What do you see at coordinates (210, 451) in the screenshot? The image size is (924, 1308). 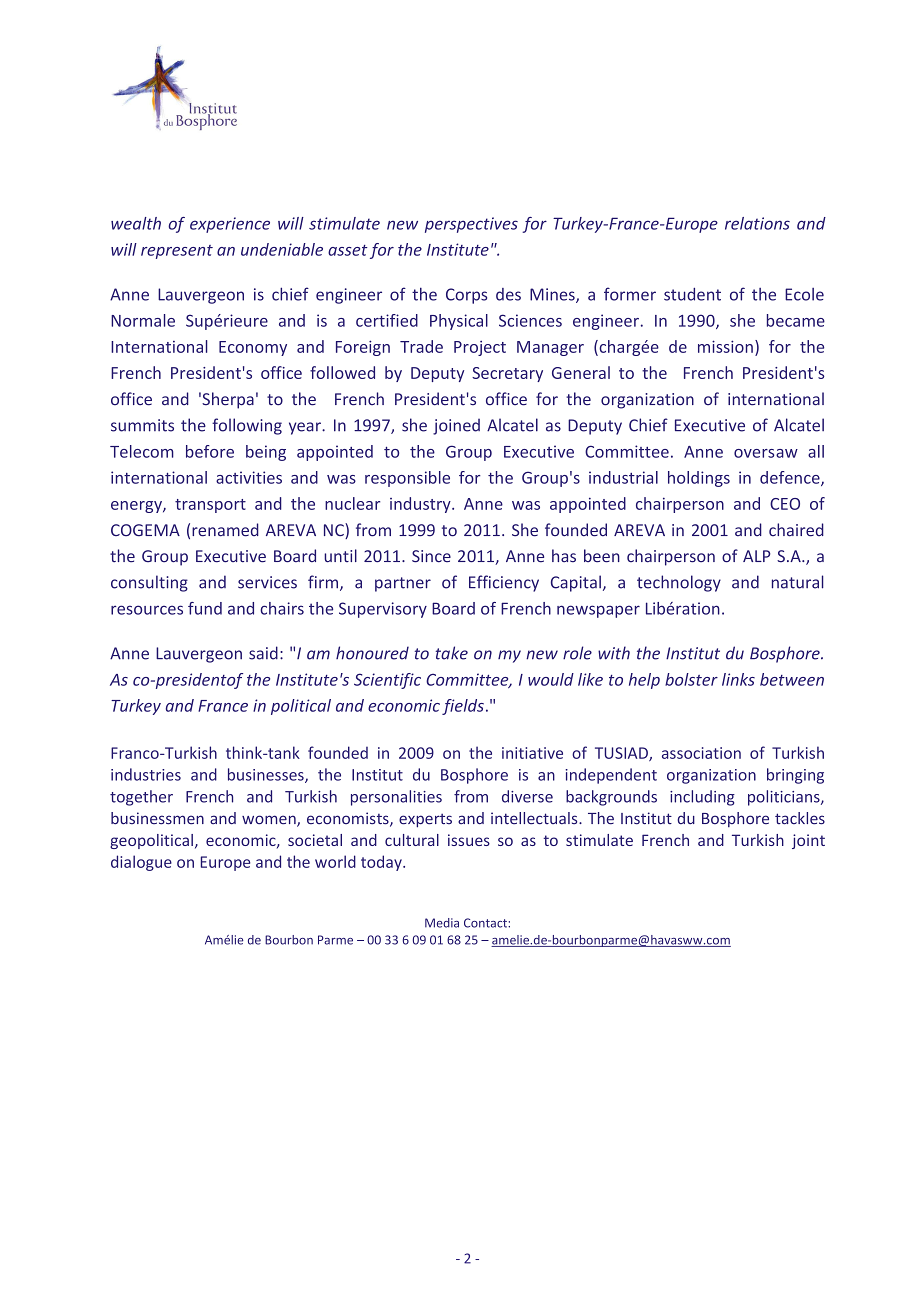 I see `before` at bounding box center [210, 451].
